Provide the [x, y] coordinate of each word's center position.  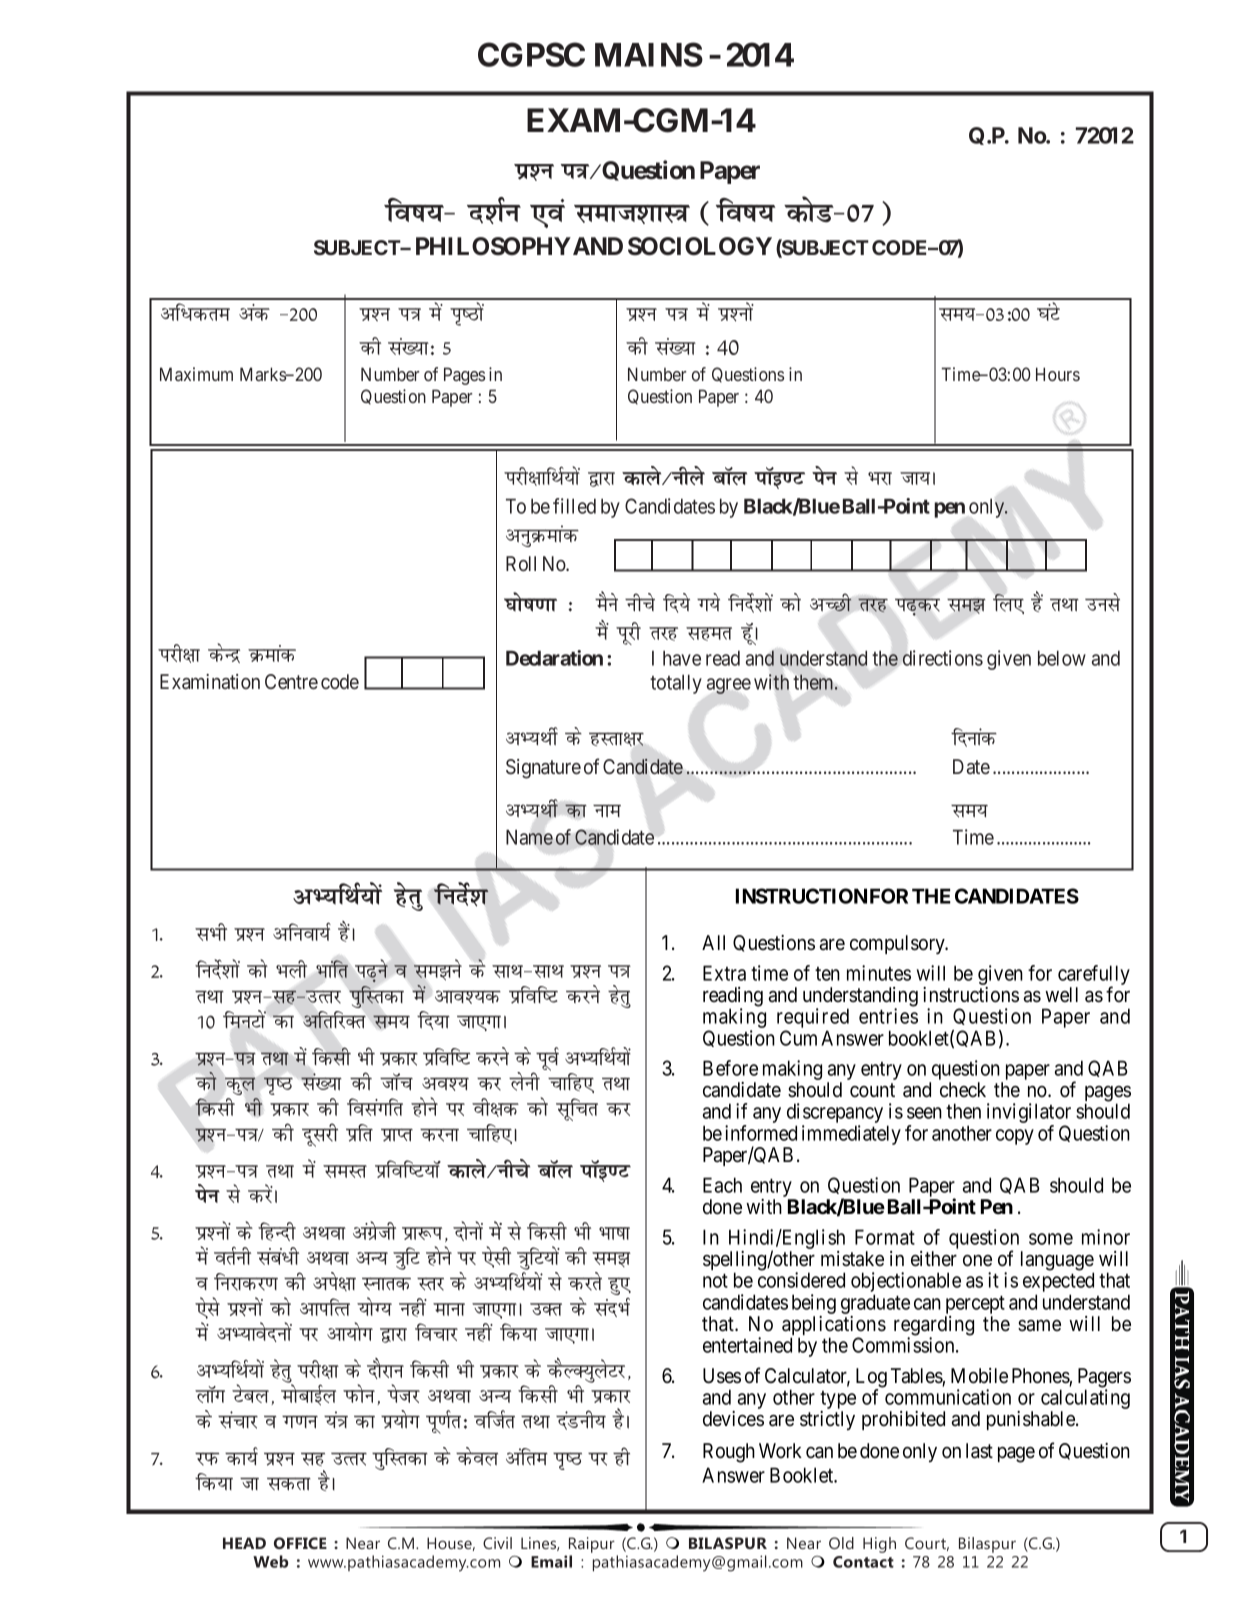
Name [529, 837]
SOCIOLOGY [700, 246]
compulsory [898, 944]
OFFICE [300, 1543]
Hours [1058, 374]
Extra [724, 973]
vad [254, 312]
